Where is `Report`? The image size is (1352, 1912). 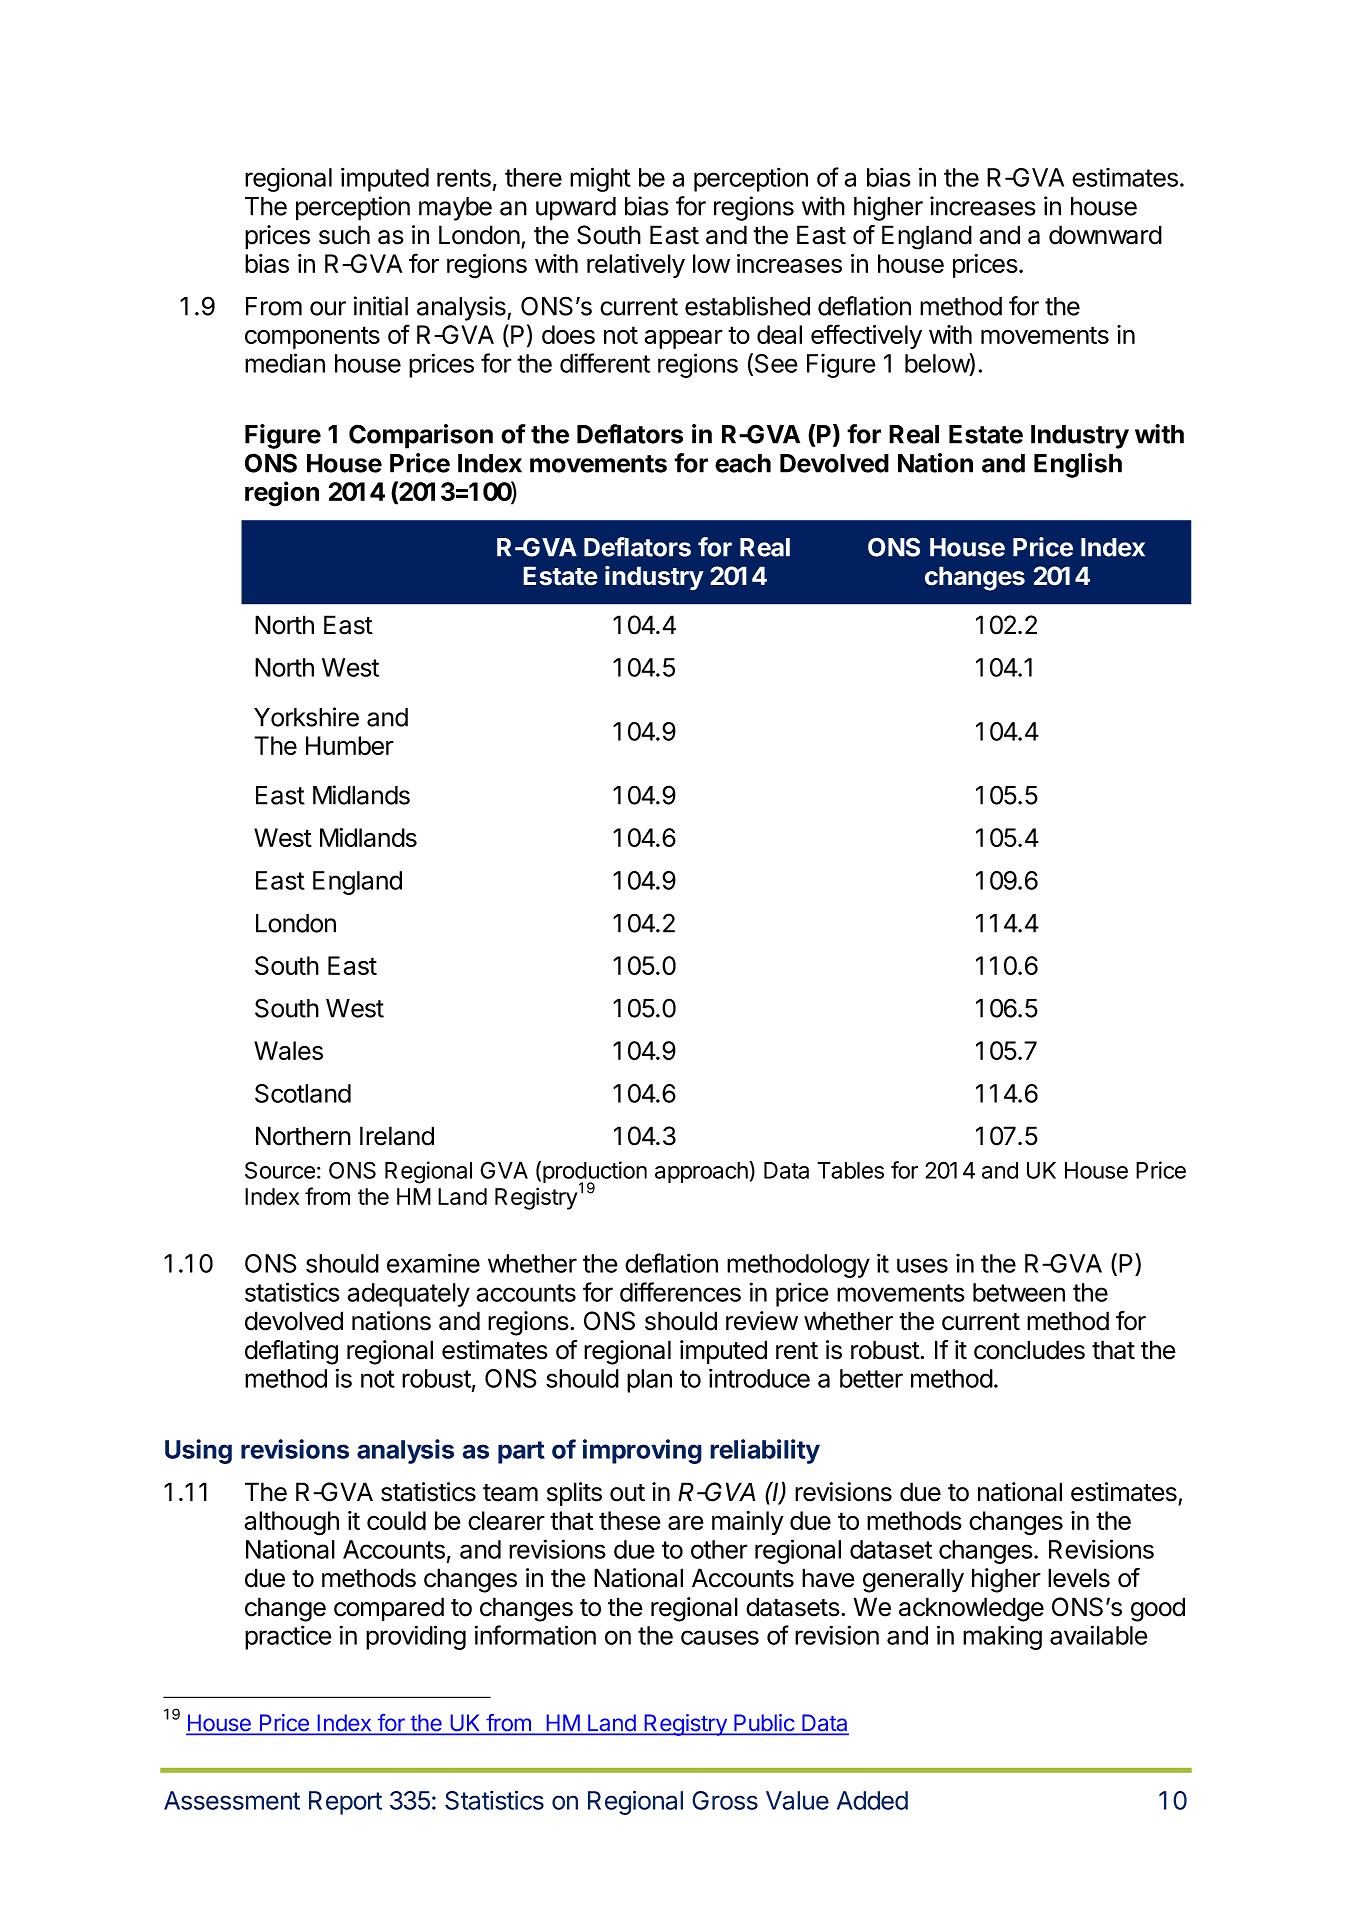
Report is located at coordinates (345, 1803).
